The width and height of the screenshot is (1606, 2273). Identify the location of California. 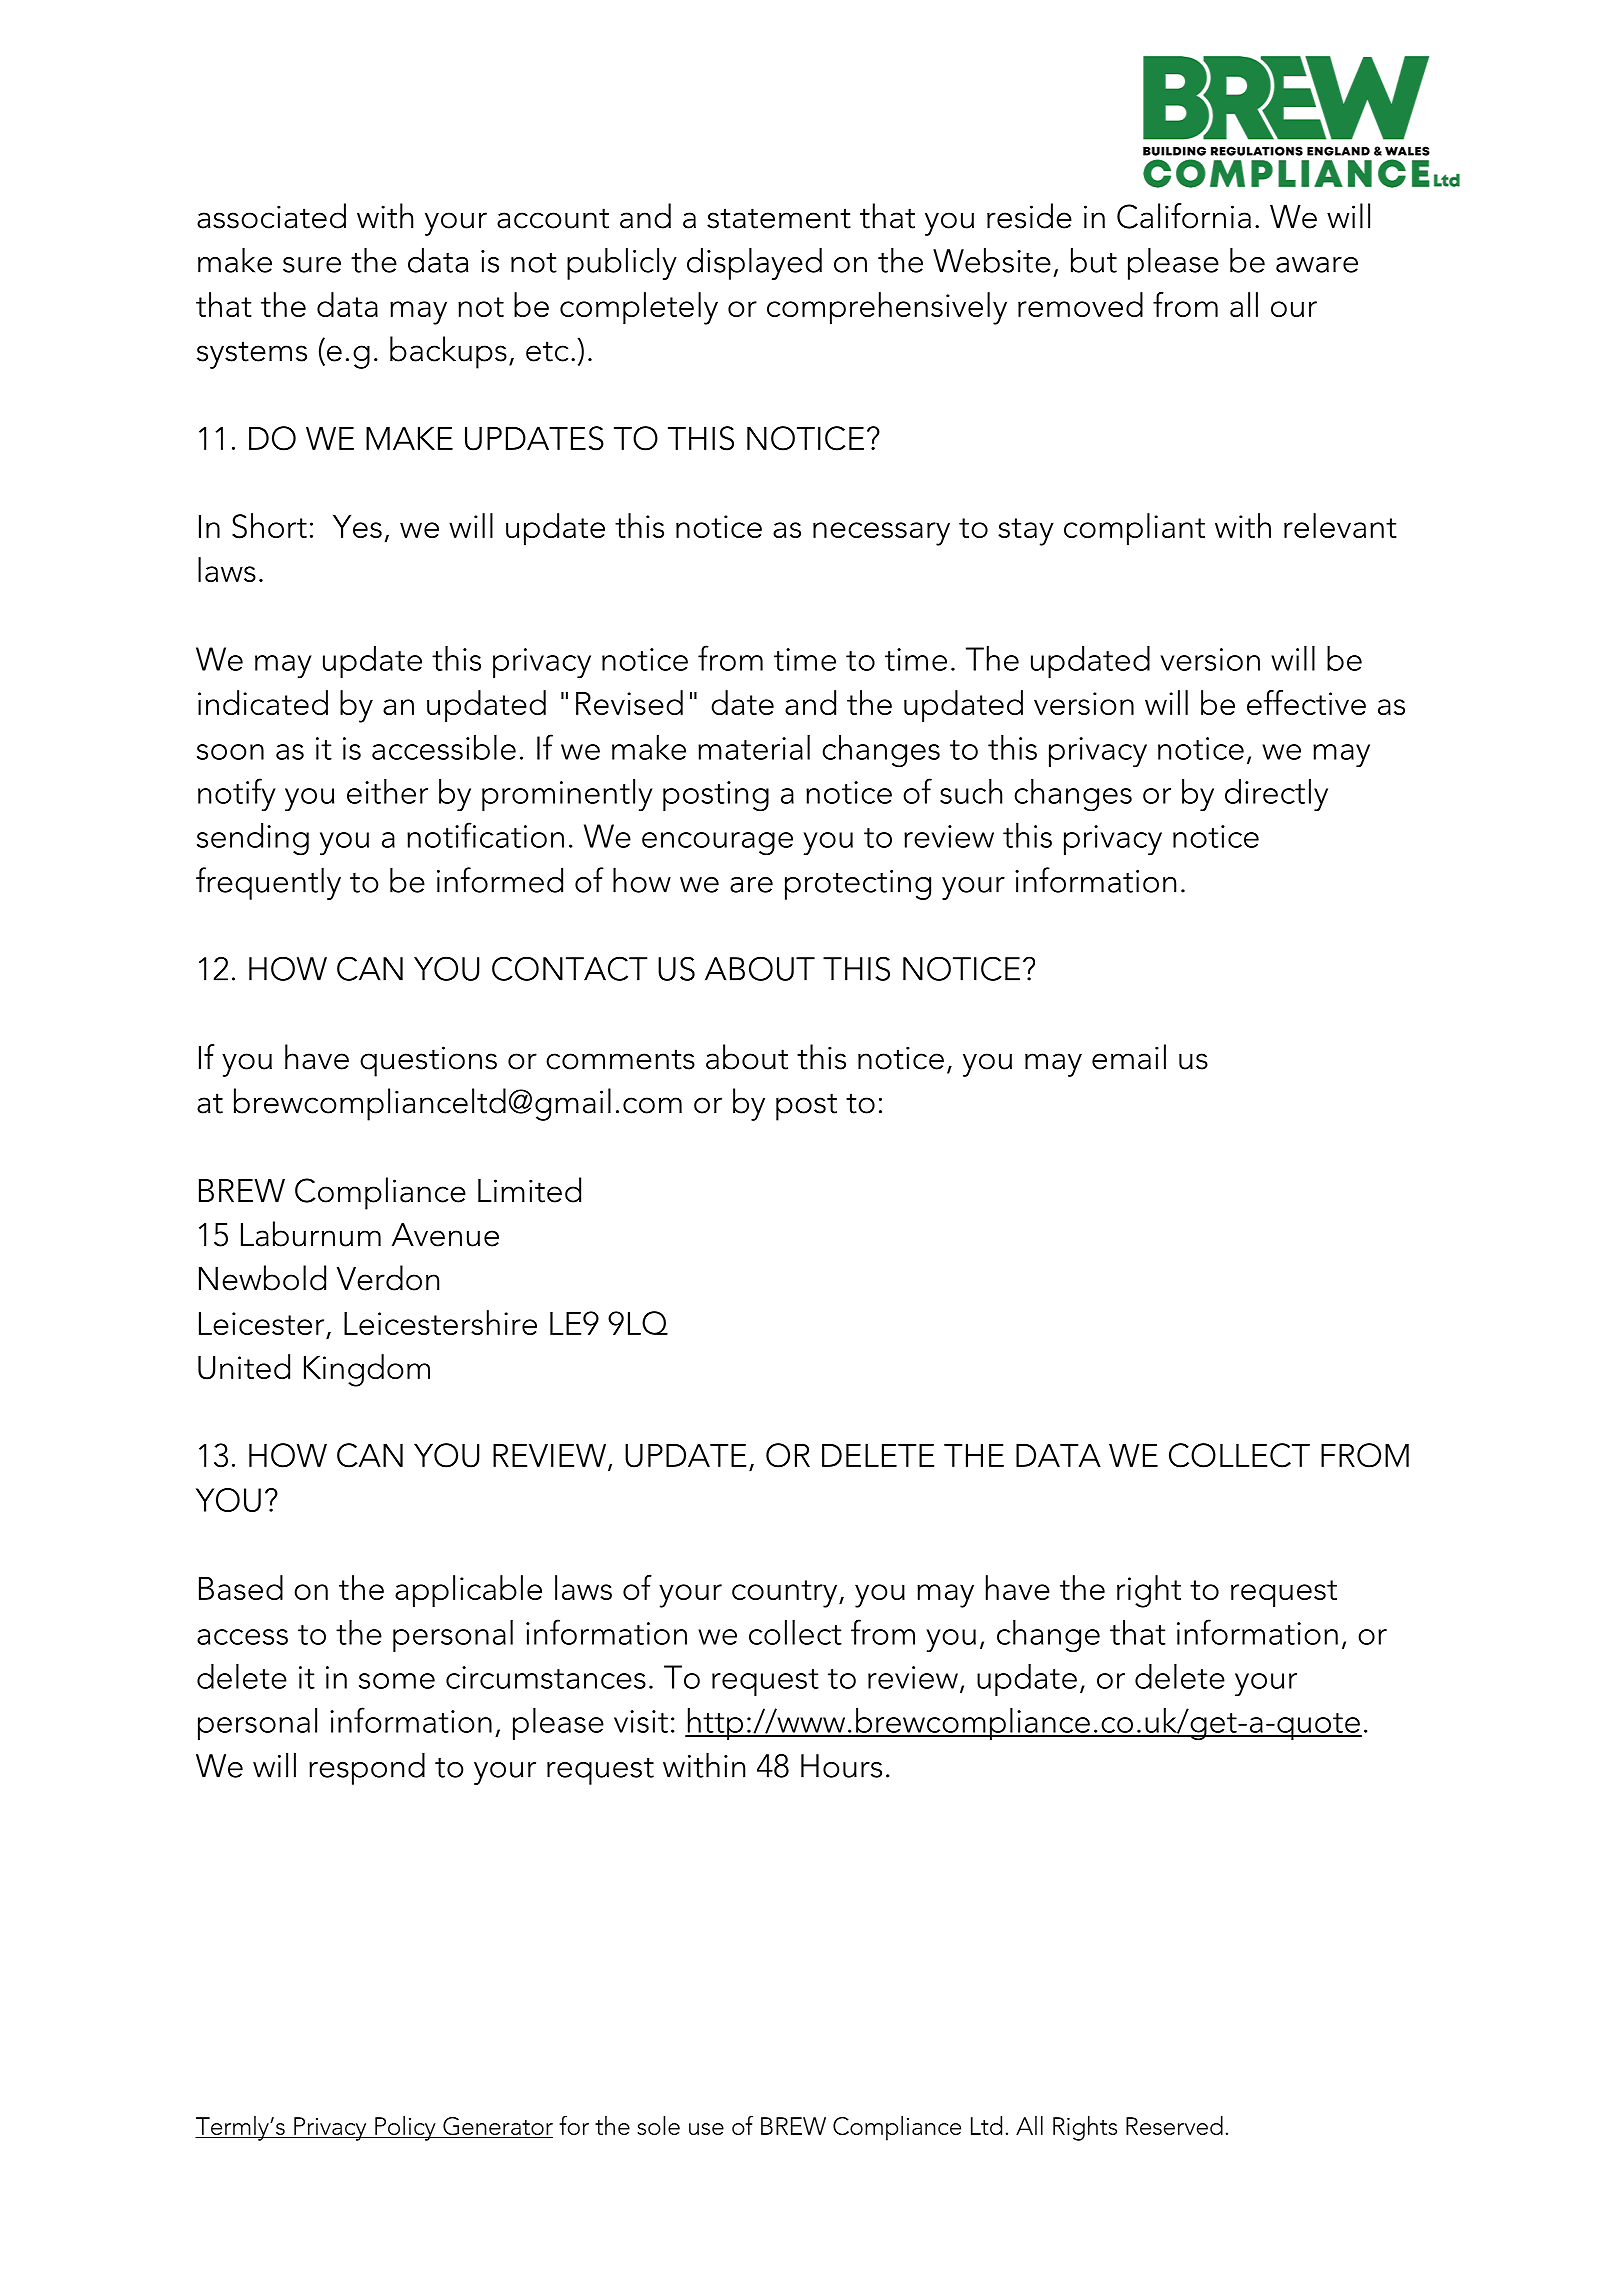
(1184, 216).
